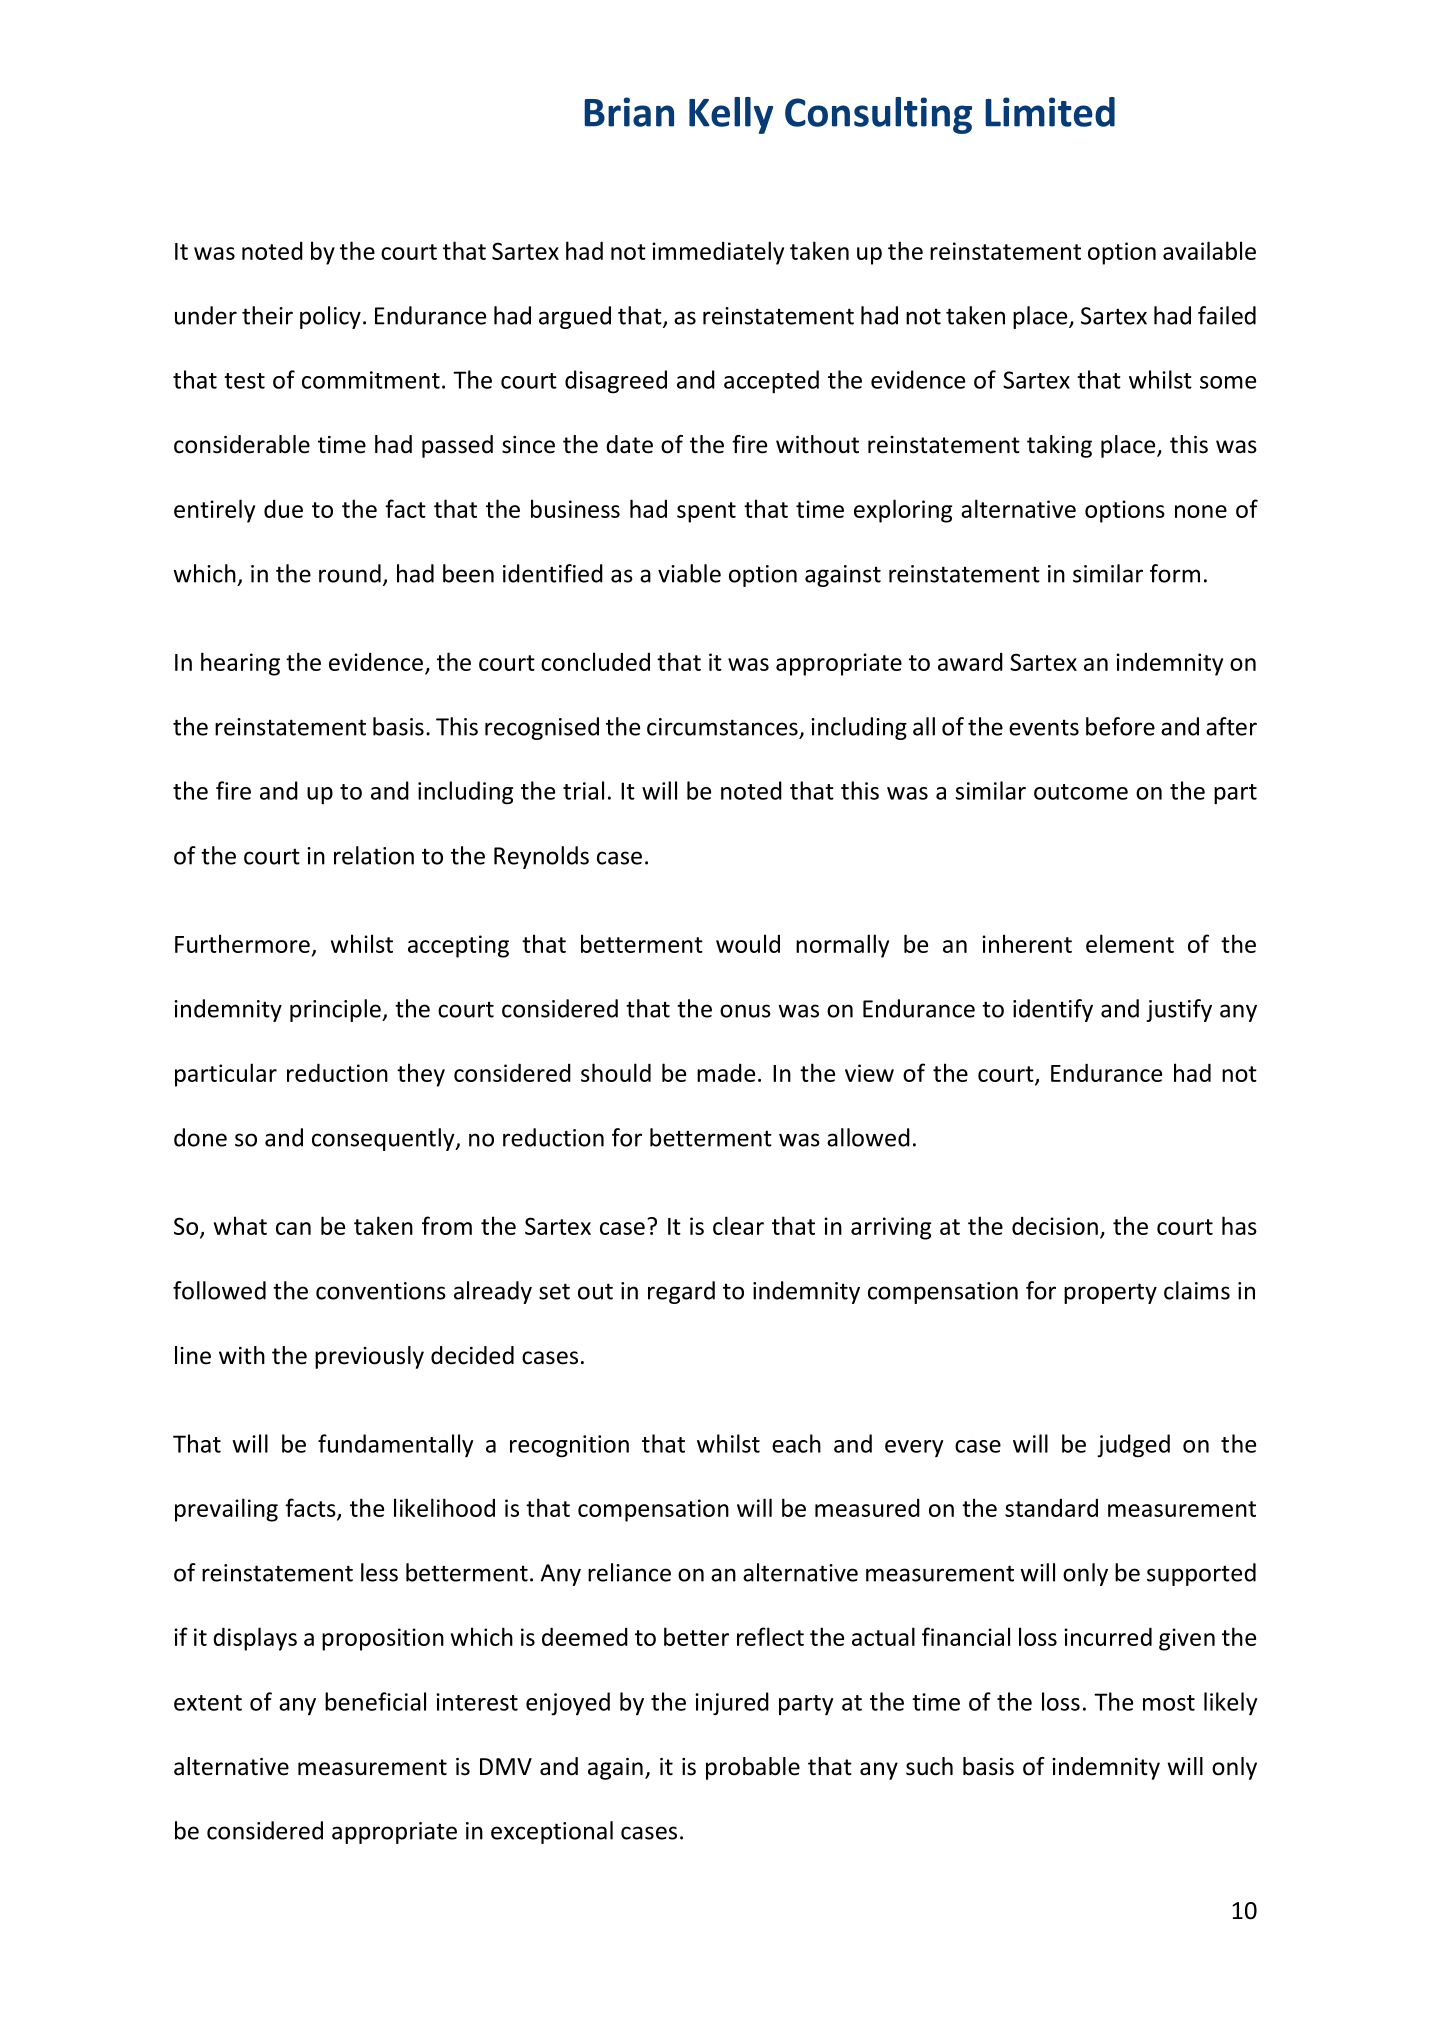 Image resolution: width=1430 pixels, height=2022 pixels. Describe the element at coordinates (1175, 573) in the image. I see `form` at that location.
